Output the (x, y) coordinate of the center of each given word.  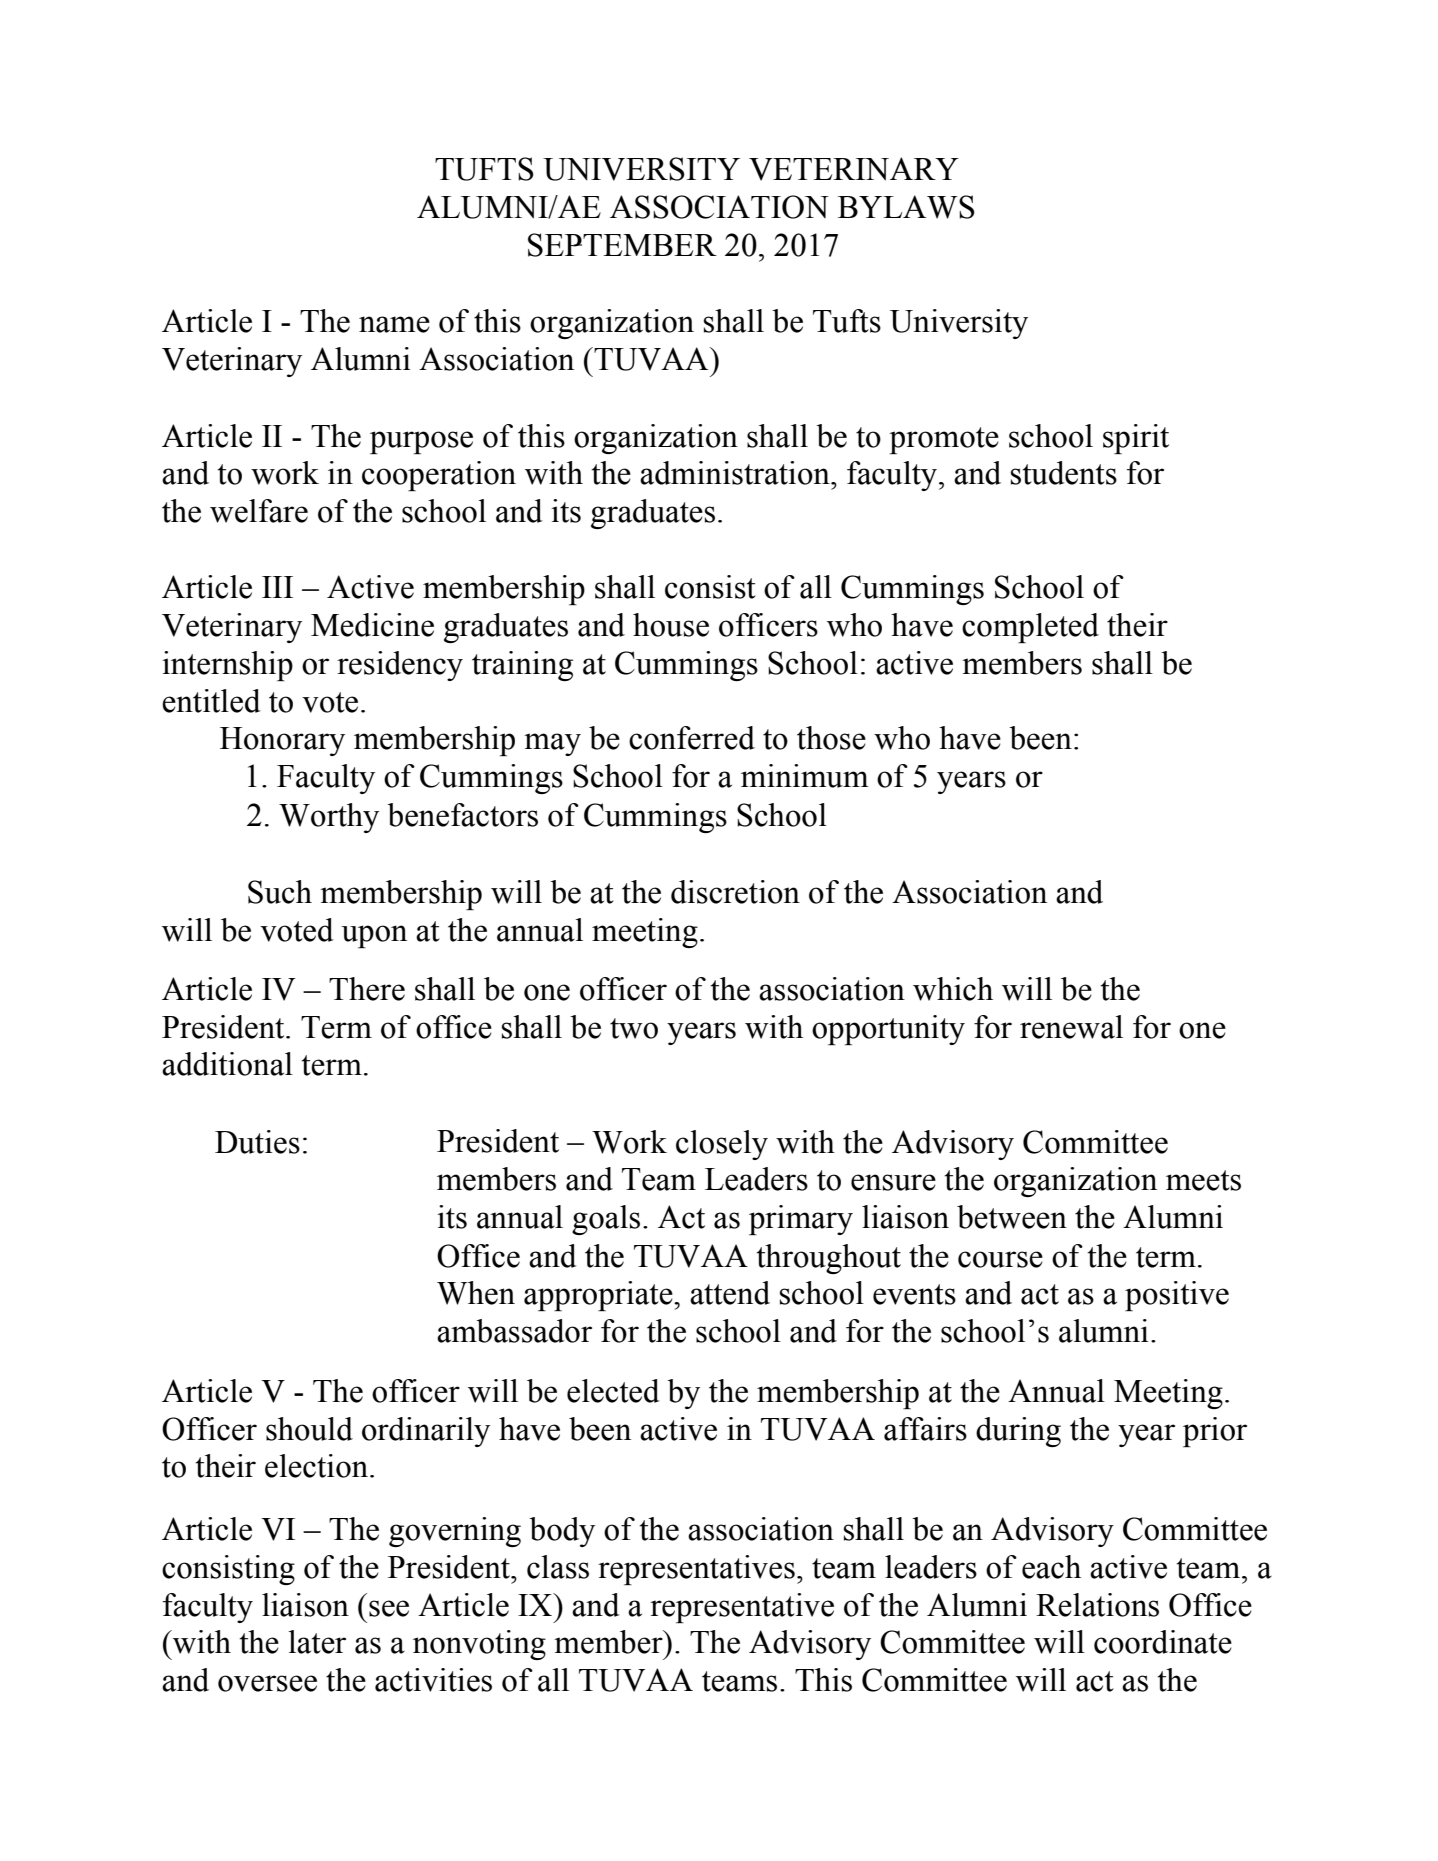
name (394, 324)
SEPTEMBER (622, 245)
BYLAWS (906, 207)
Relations (1097, 1605)
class (558, 1567)
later (317, 1642)
